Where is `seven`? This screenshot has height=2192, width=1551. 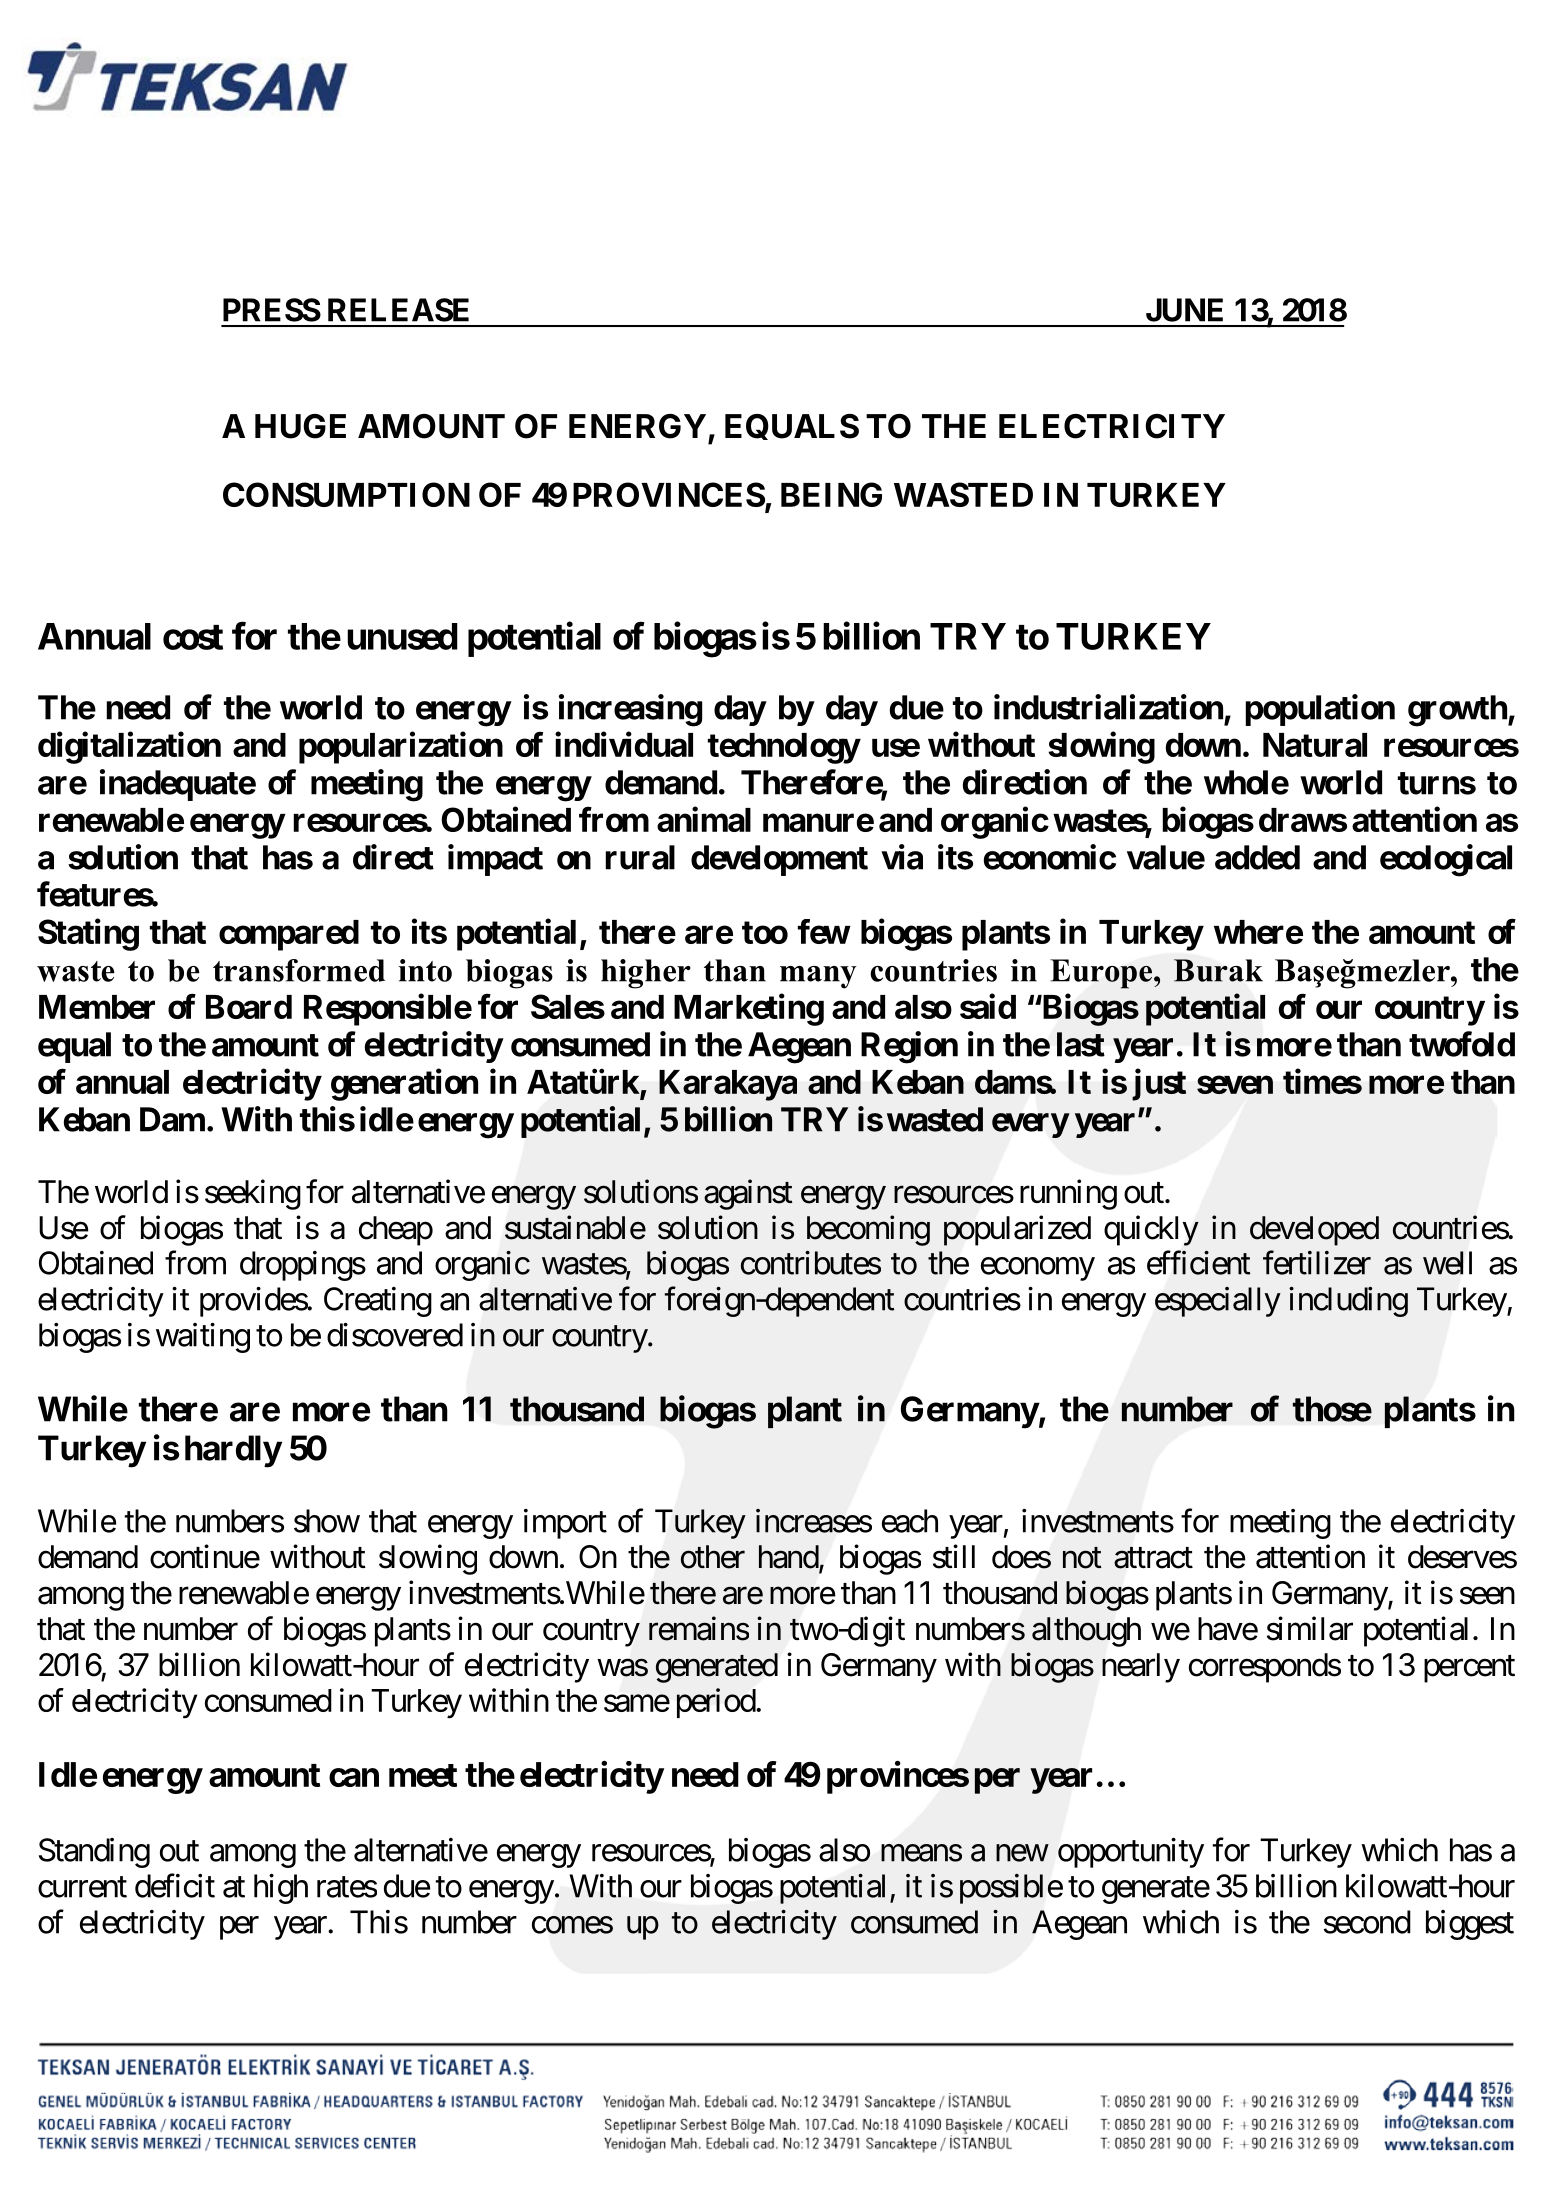 seven is located at coordinates (1235, 1085).
